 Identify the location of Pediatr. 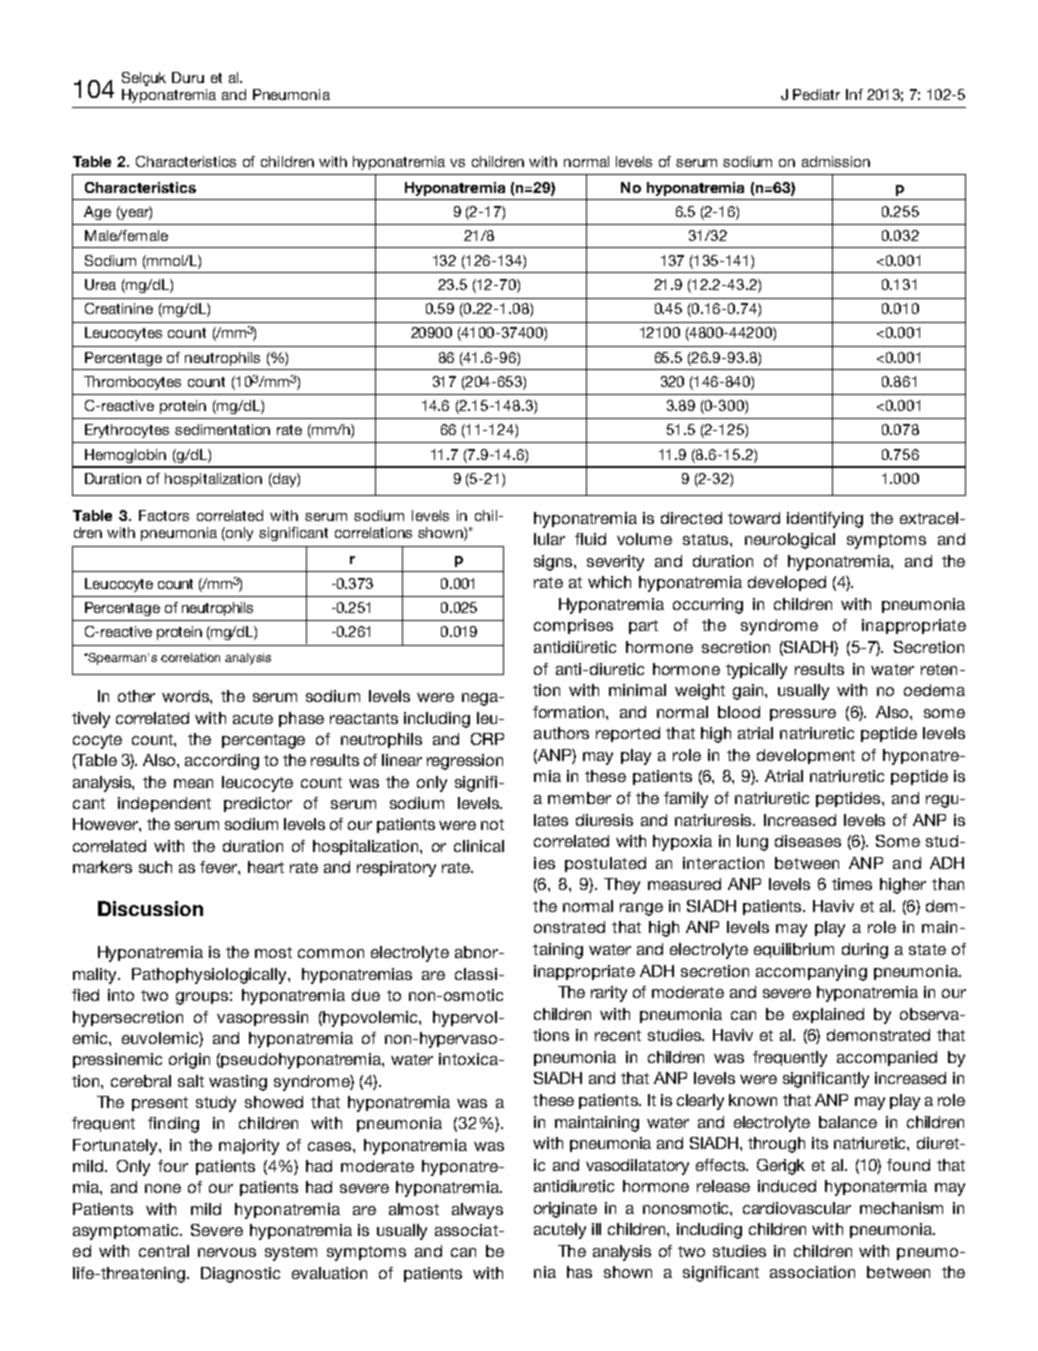
(816, 94).
